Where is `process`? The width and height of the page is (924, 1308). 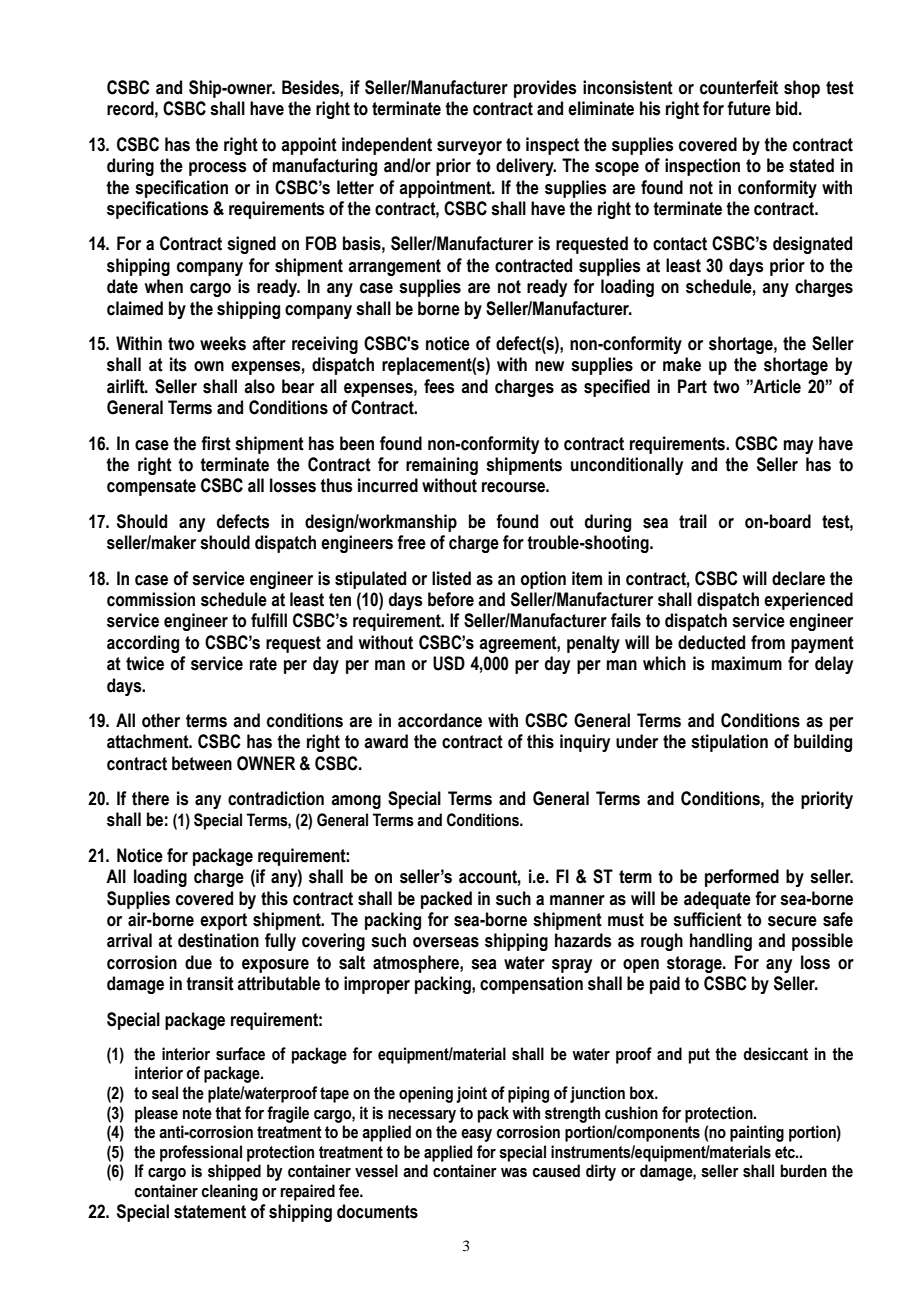 process is located at coordinates (217, 169).
